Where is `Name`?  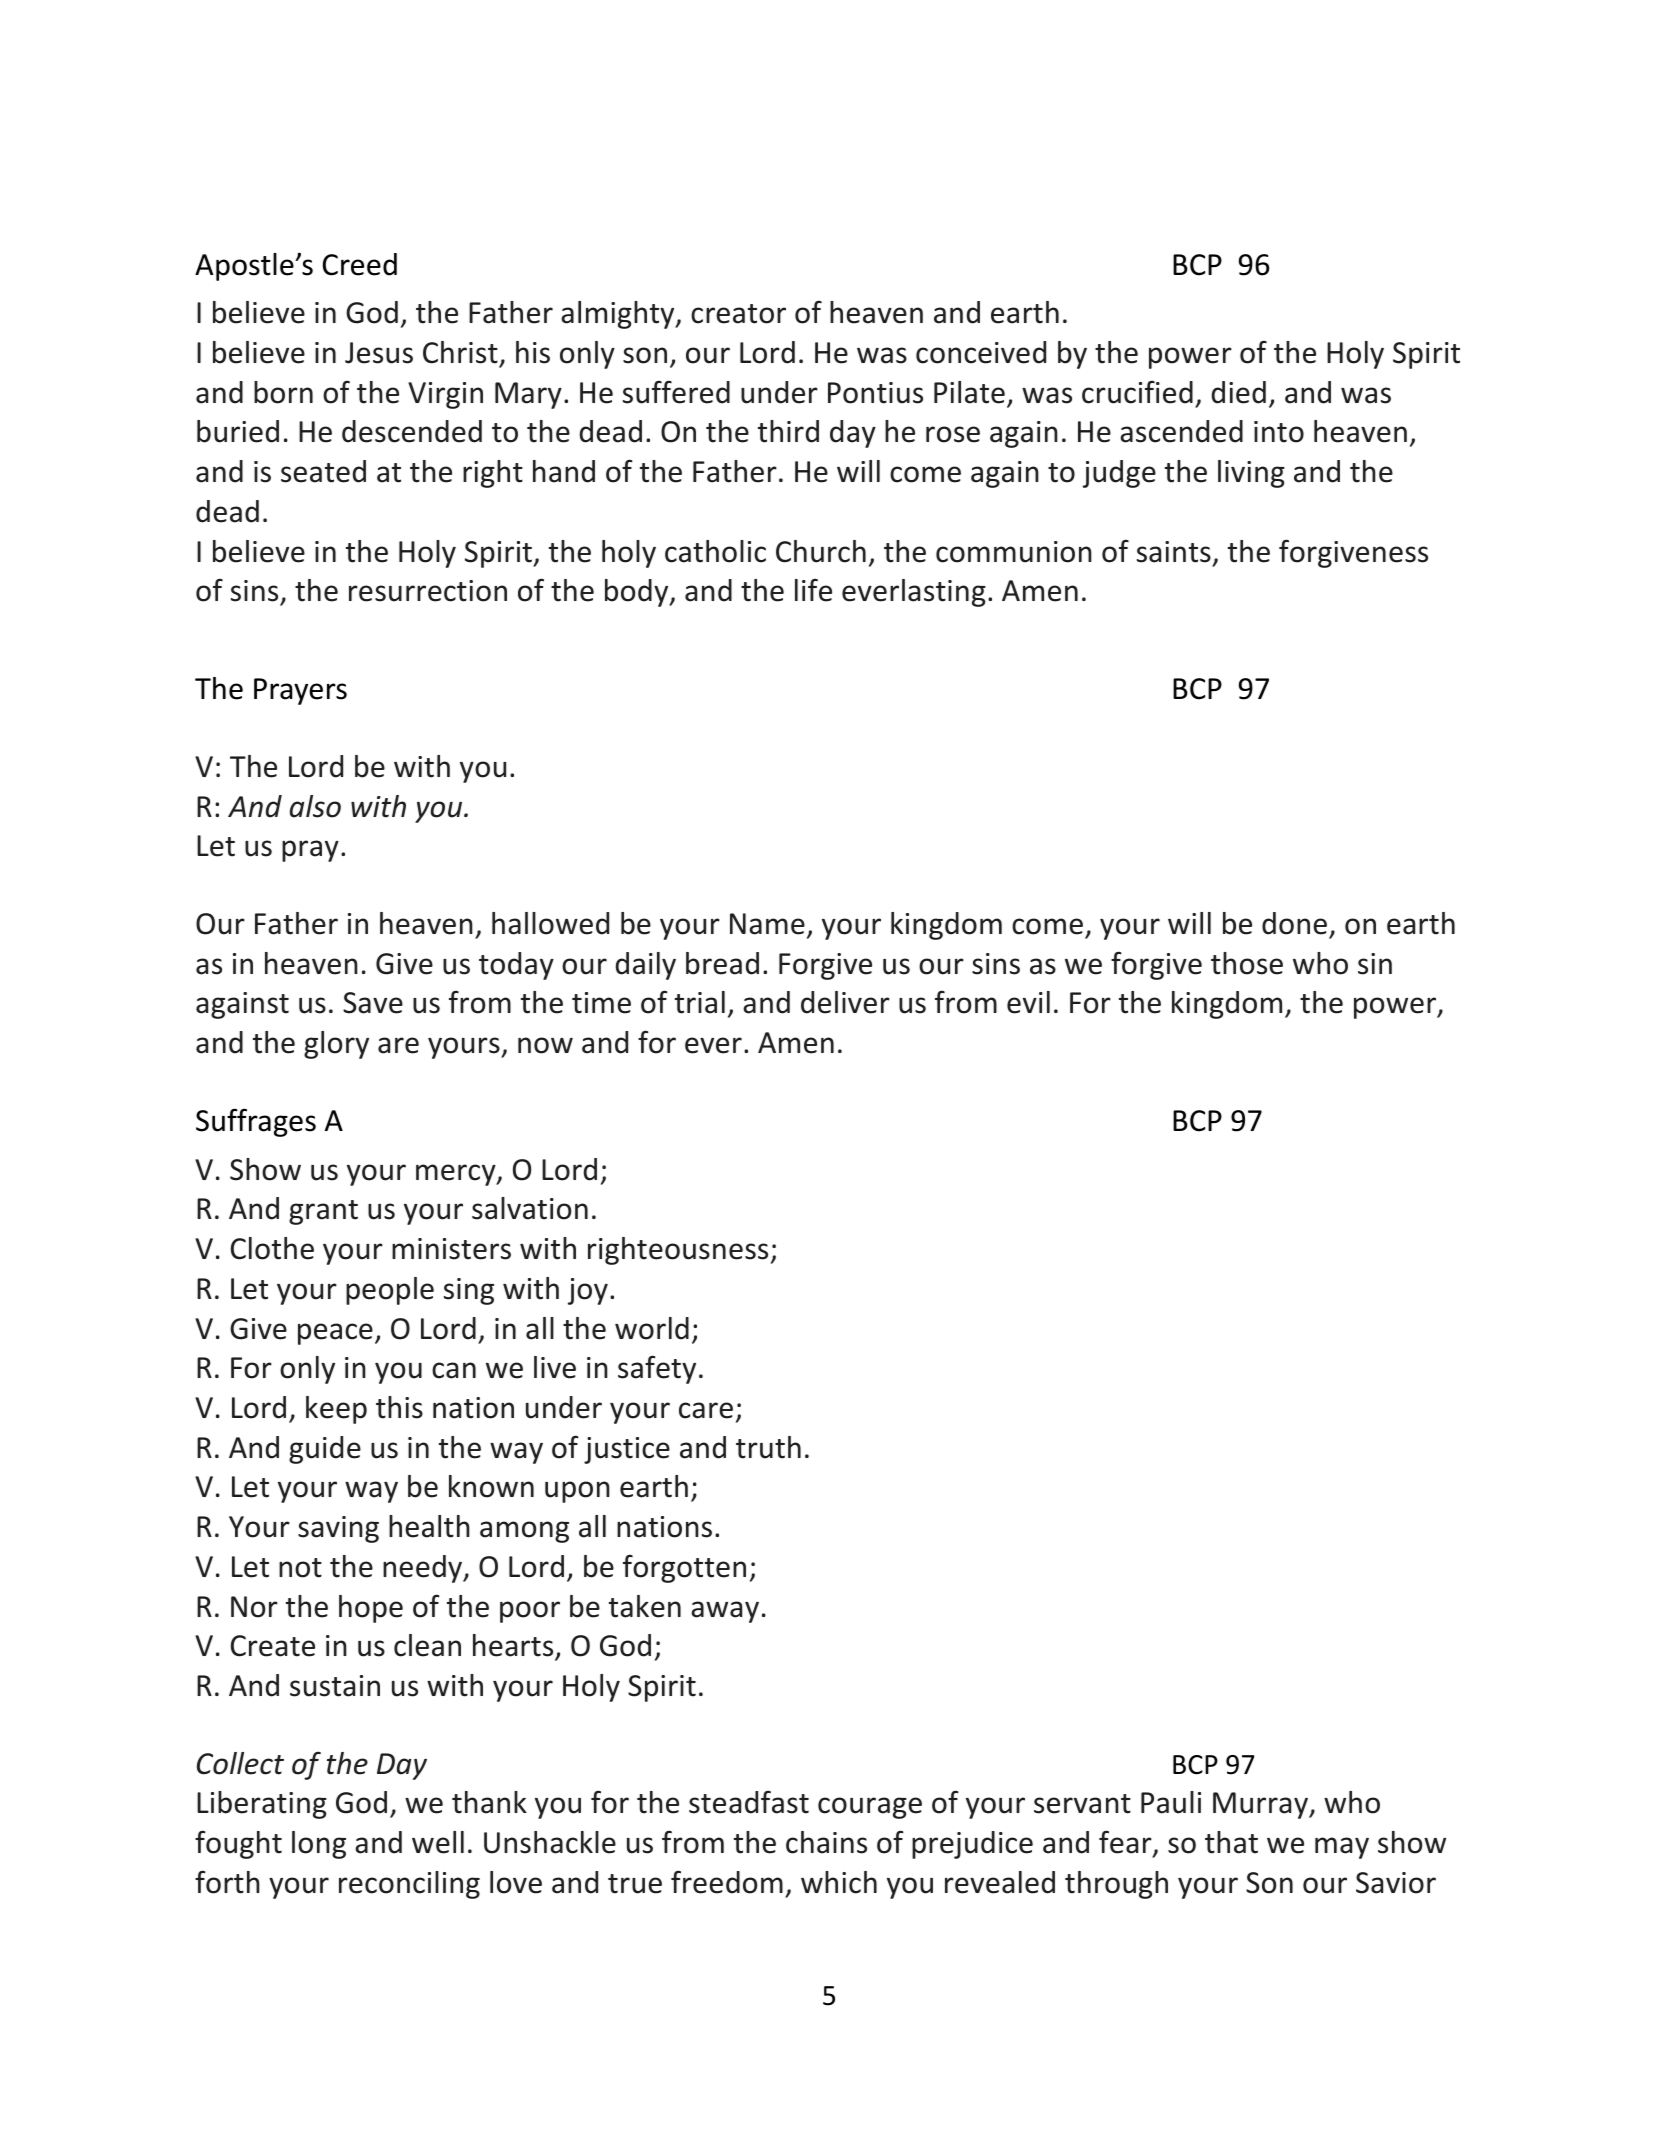 Name is located at coordinates (767, 924).
